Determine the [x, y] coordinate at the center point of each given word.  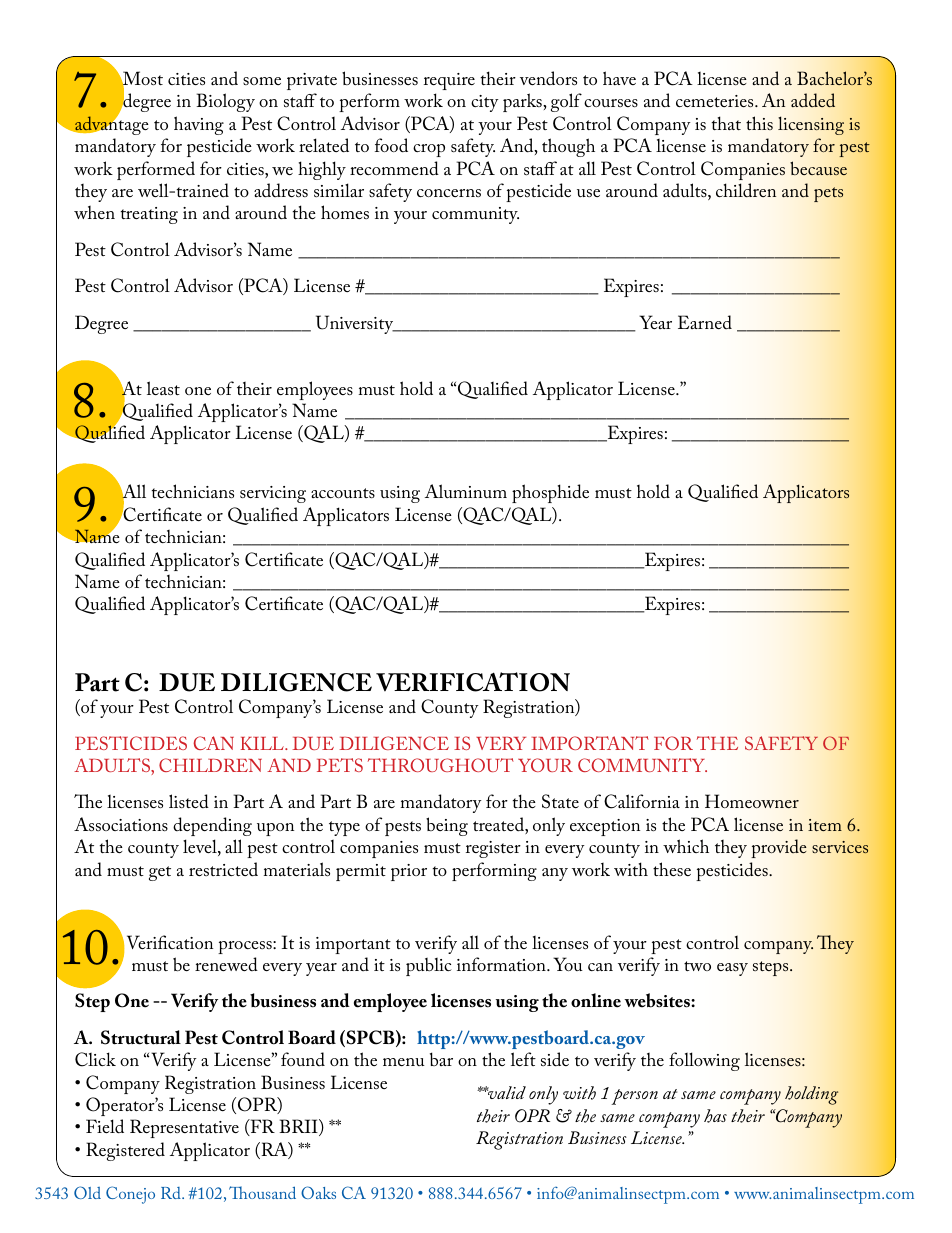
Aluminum [466, 491]
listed [189, 801]
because [818, 168]
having [199, 125]
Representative [184, 1128]
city [485, 103]
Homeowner [752, 801]
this [759, 123]
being [447, 826]
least [163, 388]
